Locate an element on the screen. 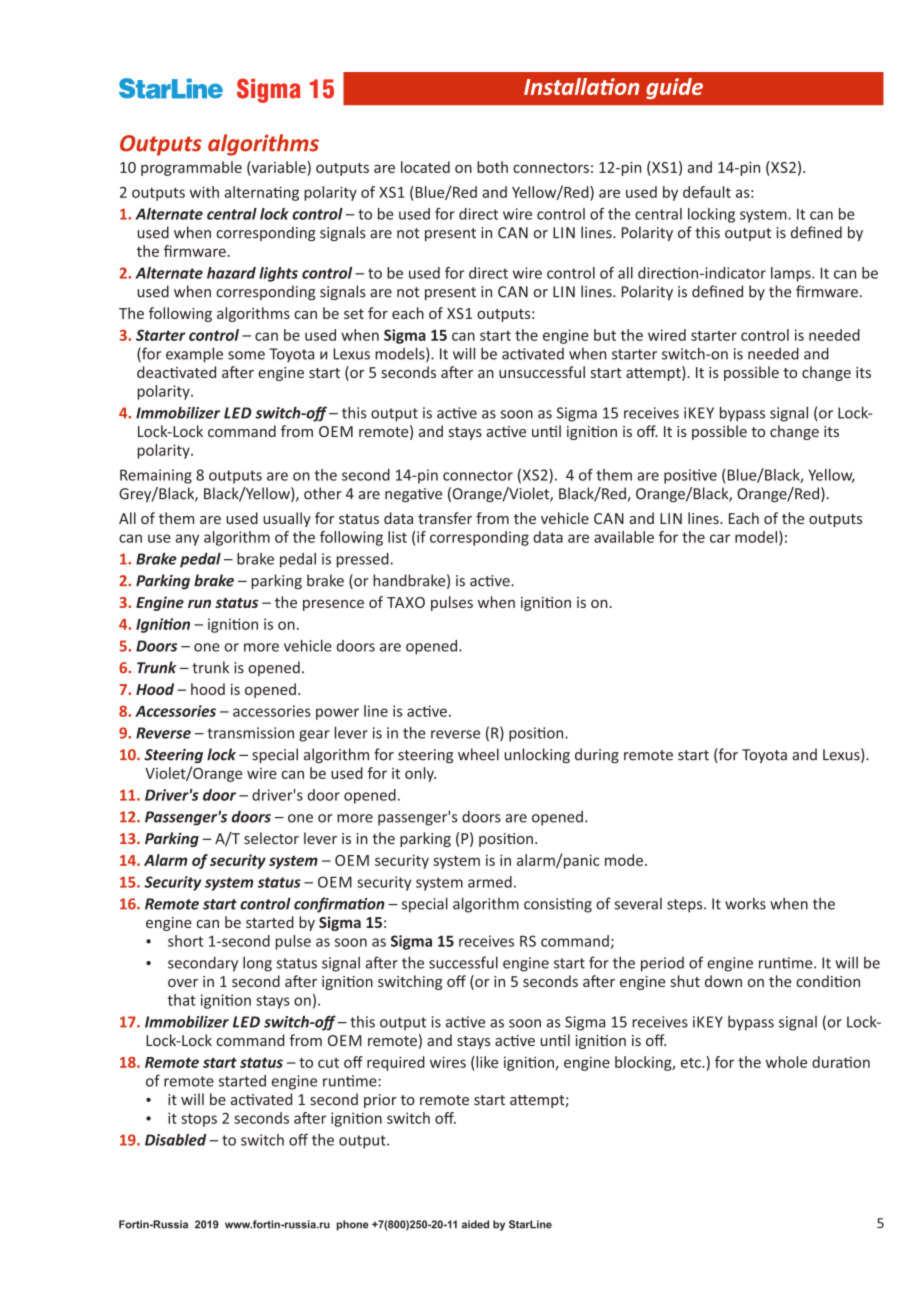  both is located at coordinates (492, 167).
